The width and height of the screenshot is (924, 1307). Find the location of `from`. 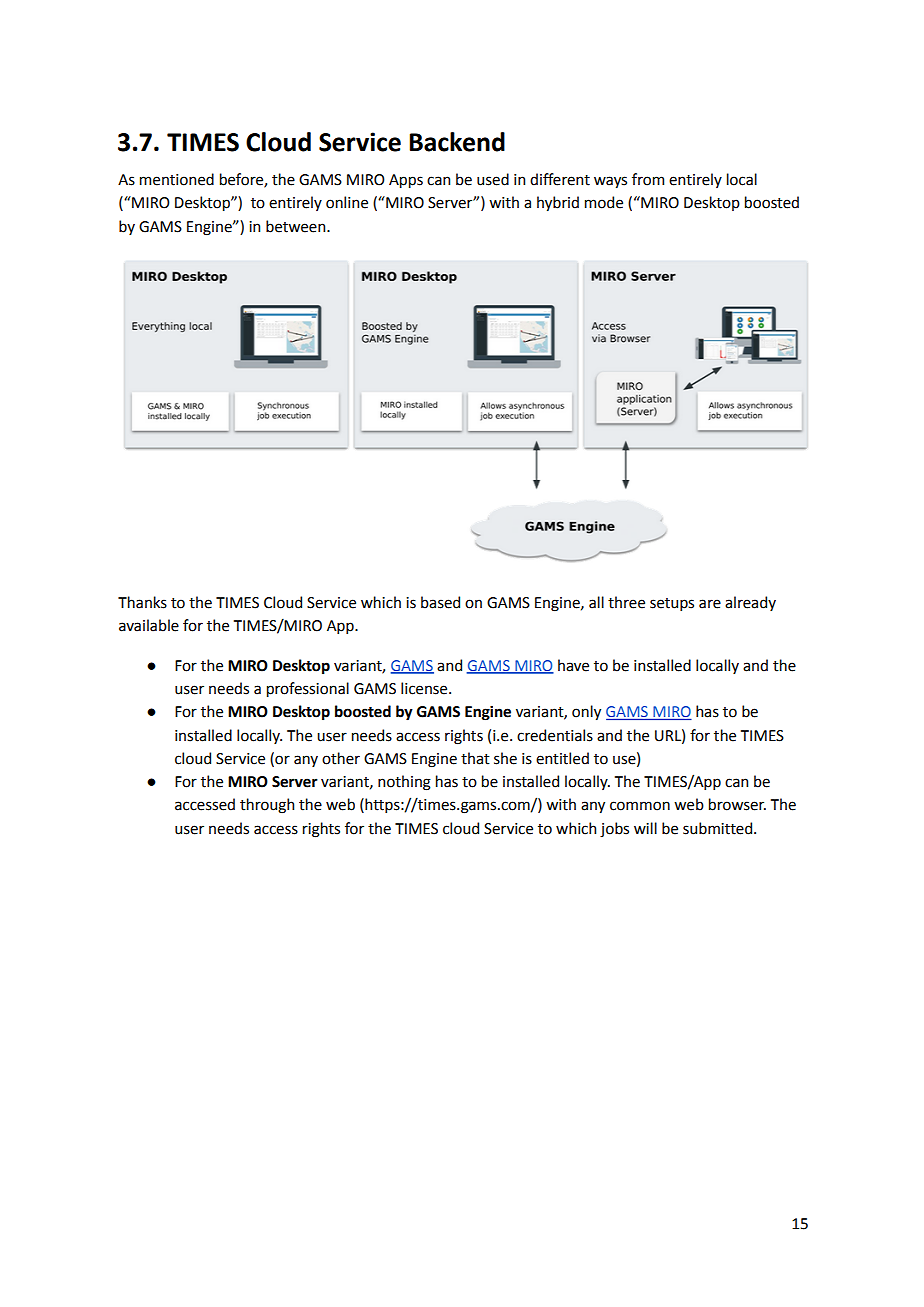

from is located at coordinates (648, 179).
